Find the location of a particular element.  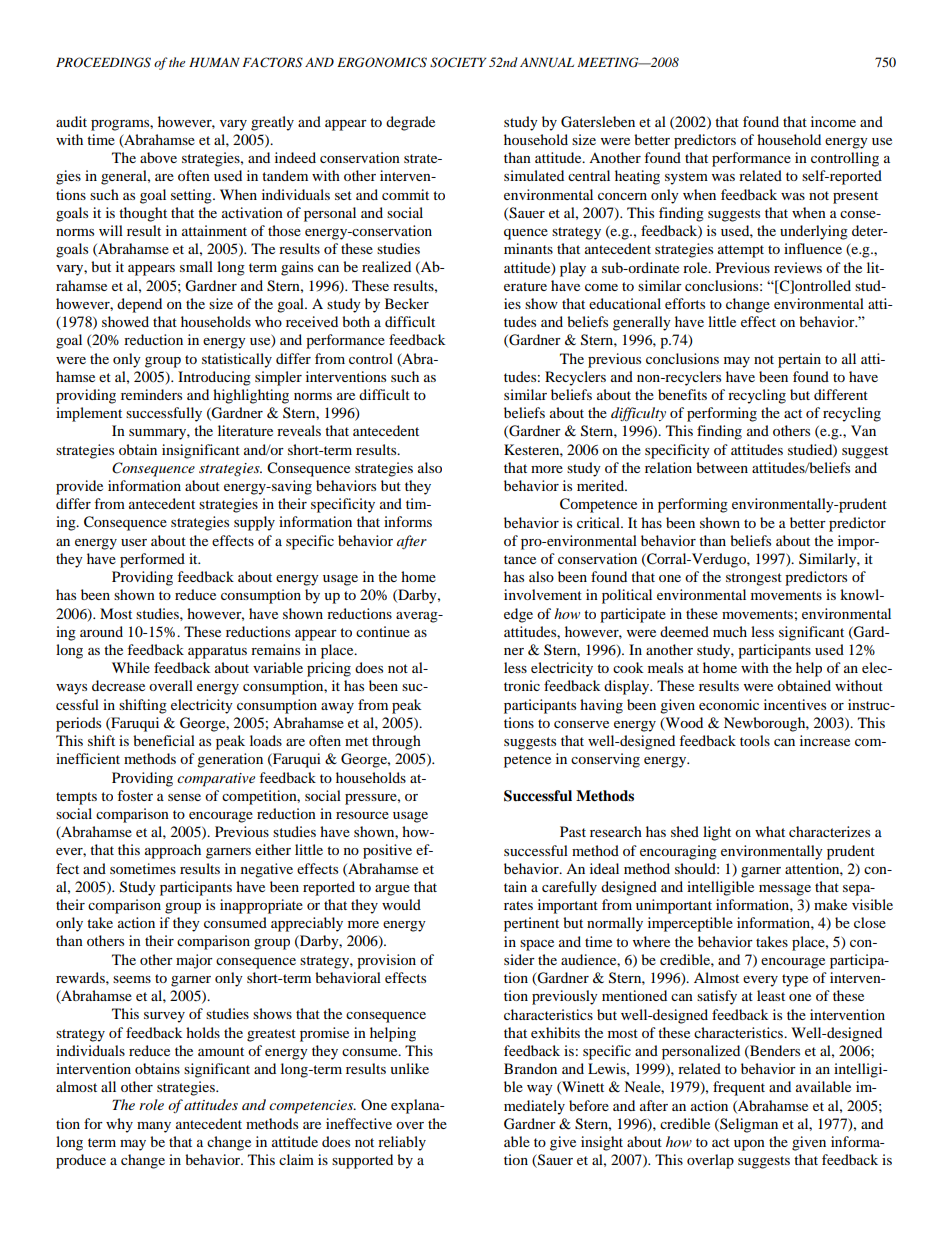

upon is located at coordinates (749, 1145).
